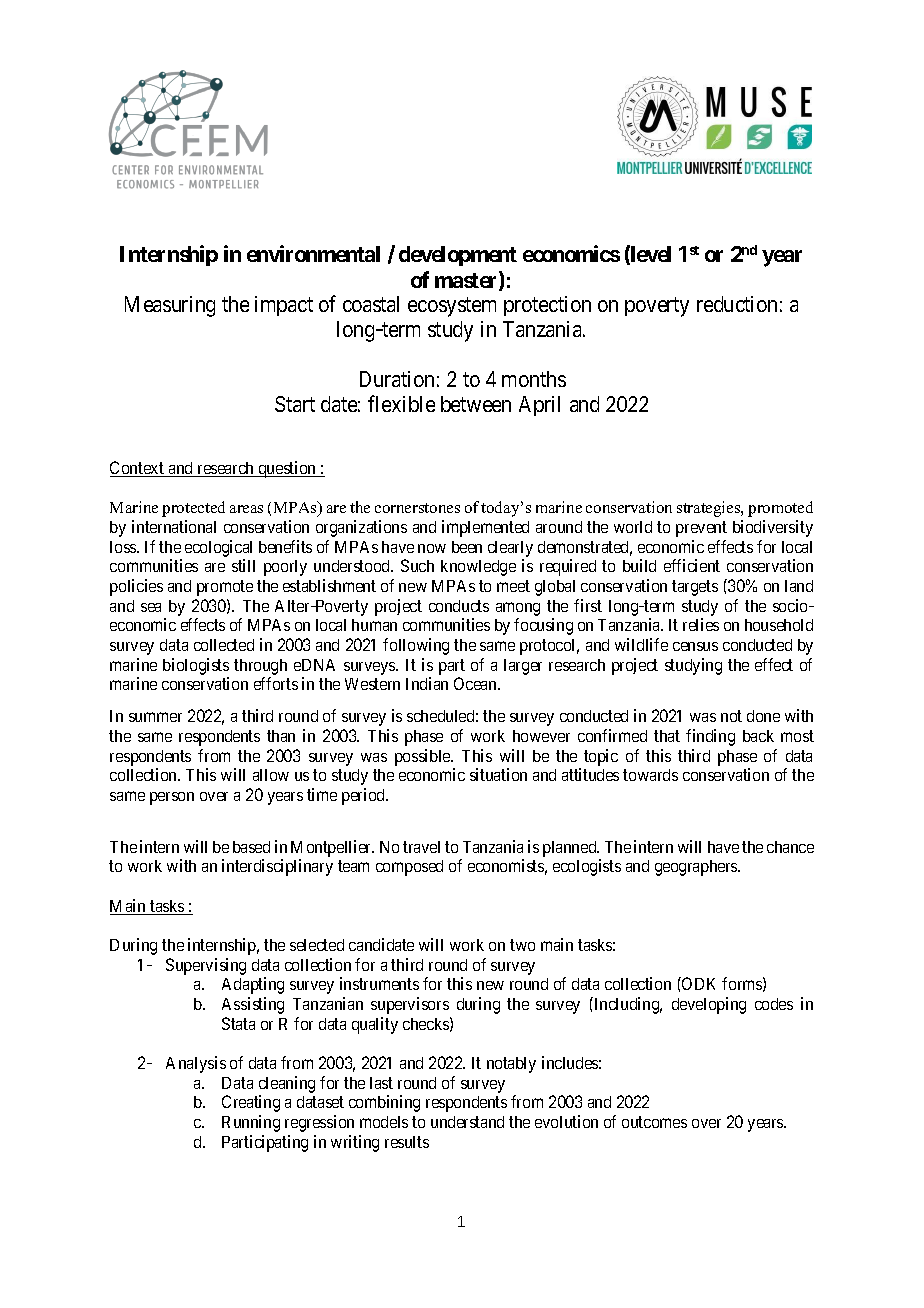 This page has height=1308, width=924. I want to click on Adapting, so click(253, 985).
